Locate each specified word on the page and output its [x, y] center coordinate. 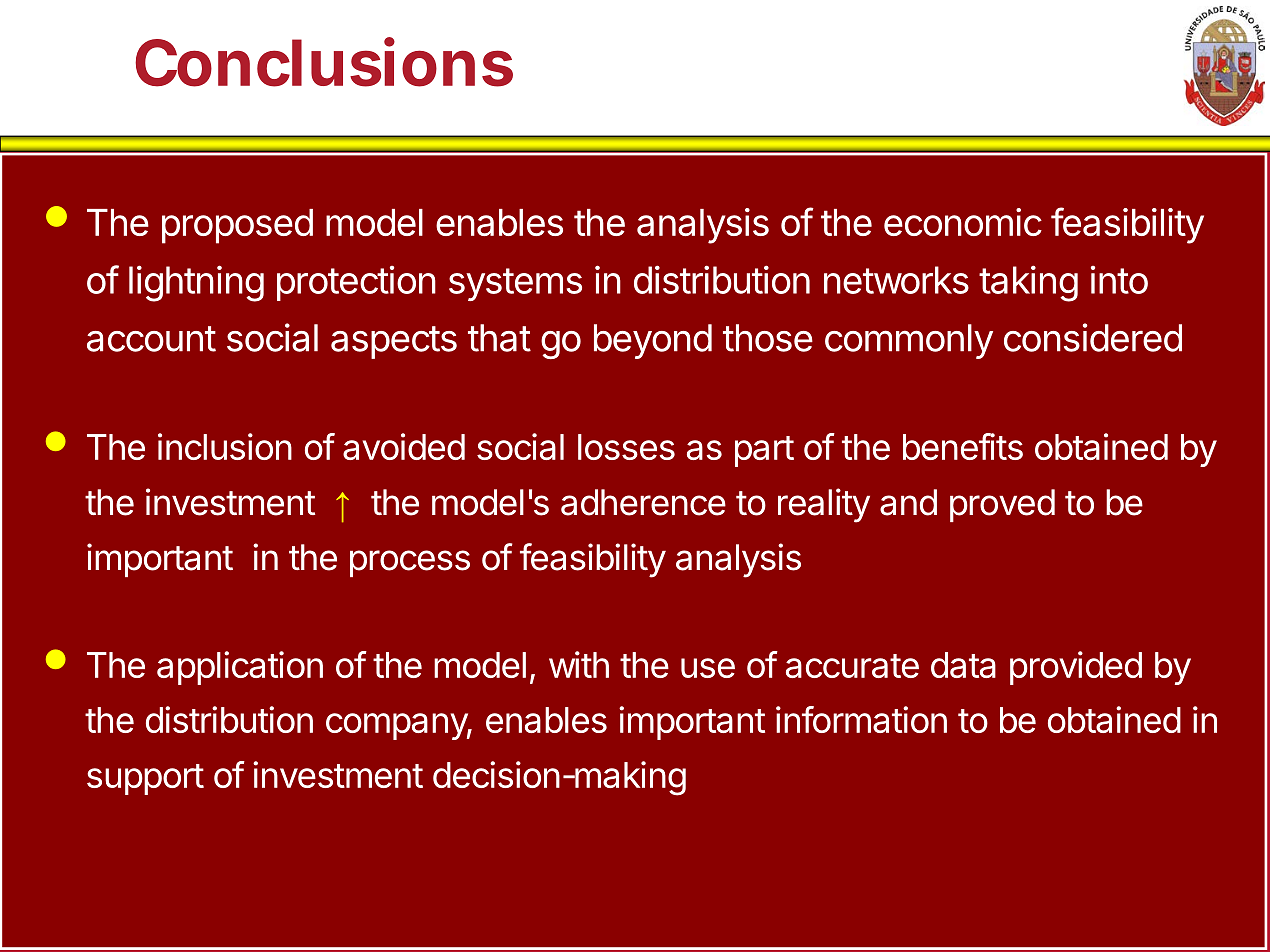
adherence [643, 502]
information [861, 719]
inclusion [225, 446]
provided [1076, 668]
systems [515, 284]
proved [1002, 505]
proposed [237, 226]
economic [963, 222]
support [145, 779]
